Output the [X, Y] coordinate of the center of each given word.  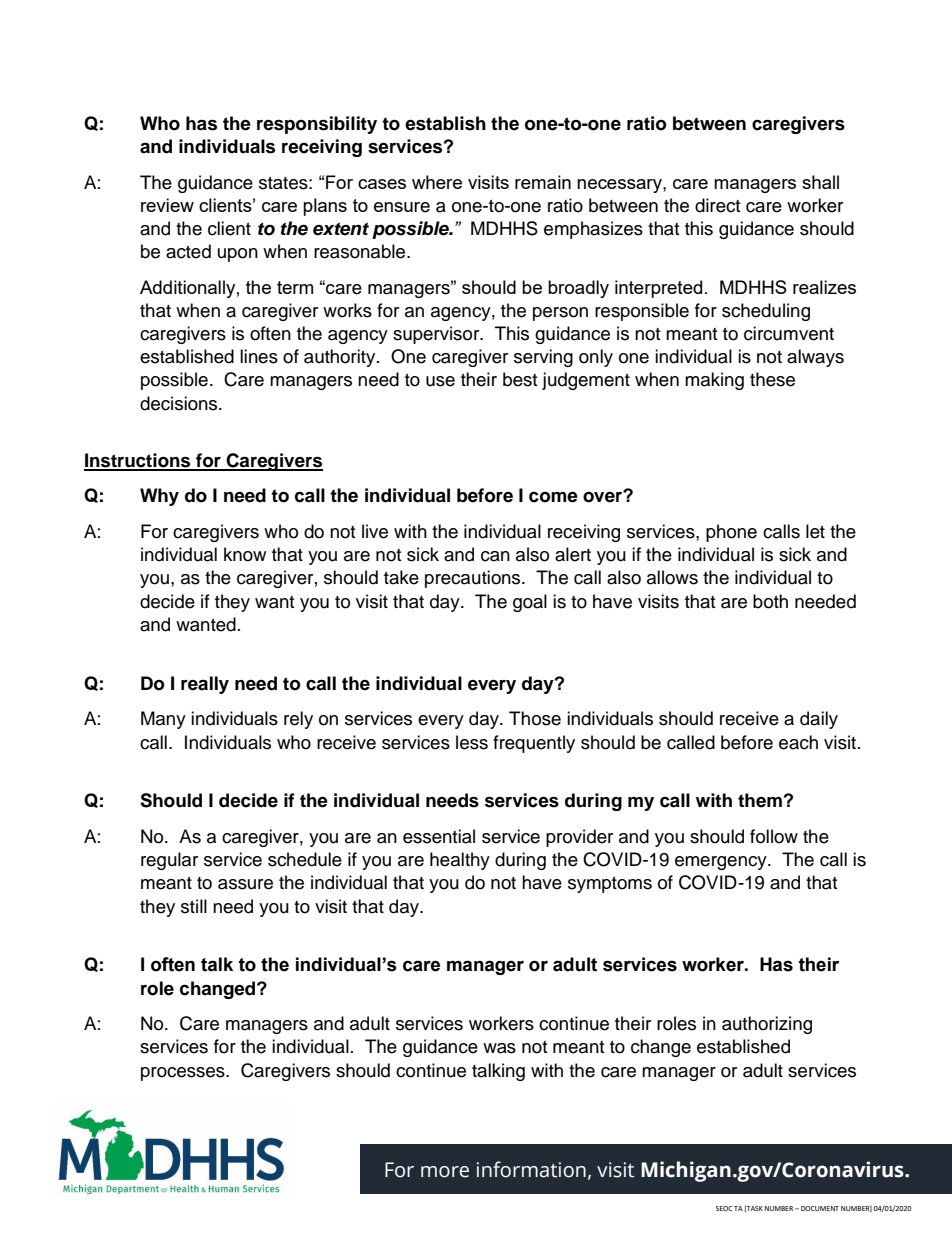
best [520, 379]
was [499, 1048]
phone [731, 533]
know [245, 554]
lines [259, 356]
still [194, 906]
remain [543, 182]
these [772, 379]
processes [184, 1074]
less [472, 742]
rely [298, 720]
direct [717, 205]
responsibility [317, 125]
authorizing [767, 1025]
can [495, 556]
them [760, 800]
